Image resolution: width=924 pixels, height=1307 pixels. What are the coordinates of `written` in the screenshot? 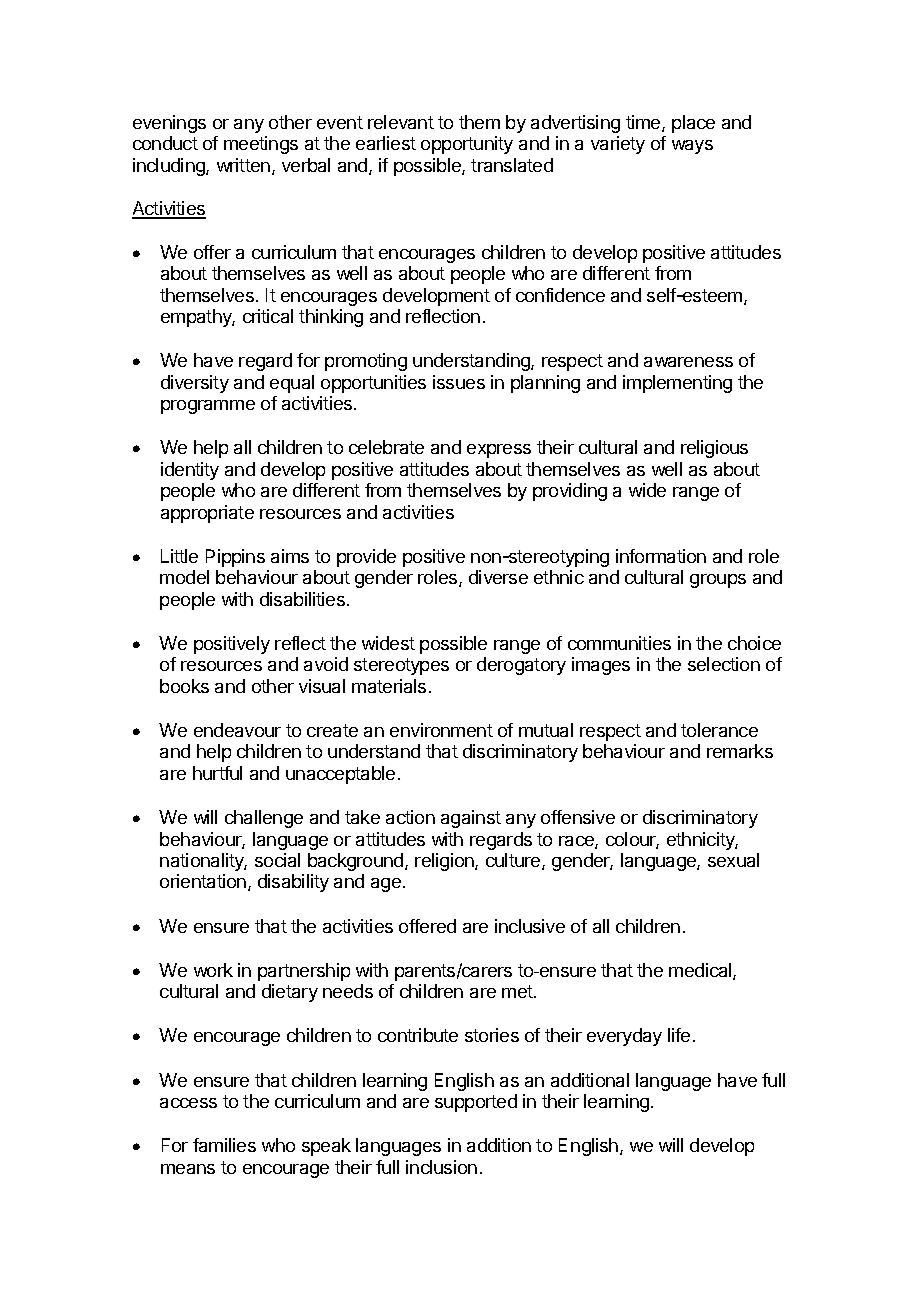 It's located at (243, 165).
